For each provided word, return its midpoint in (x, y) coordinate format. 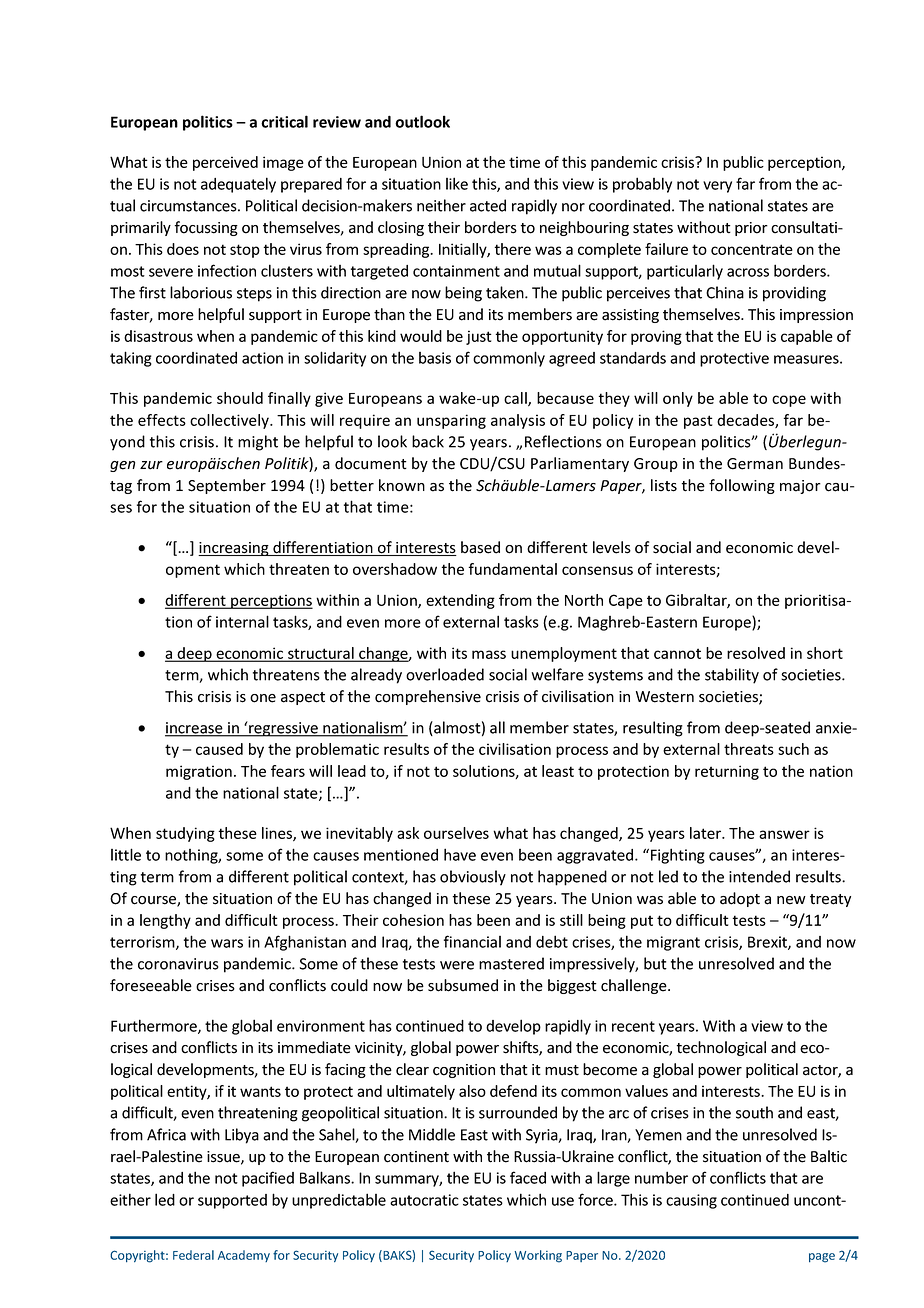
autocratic (424, 1200)
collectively (230, 421)
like (457, 183)
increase (195, 729)
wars (227, 943)
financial (472, 941)
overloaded (445, 674)
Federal (193, 1255)
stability (732, 676)
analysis (518, 421)
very (717, 187)
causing (691, 1201)
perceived (225, 163)
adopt (740, 899)
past (698, 422)
